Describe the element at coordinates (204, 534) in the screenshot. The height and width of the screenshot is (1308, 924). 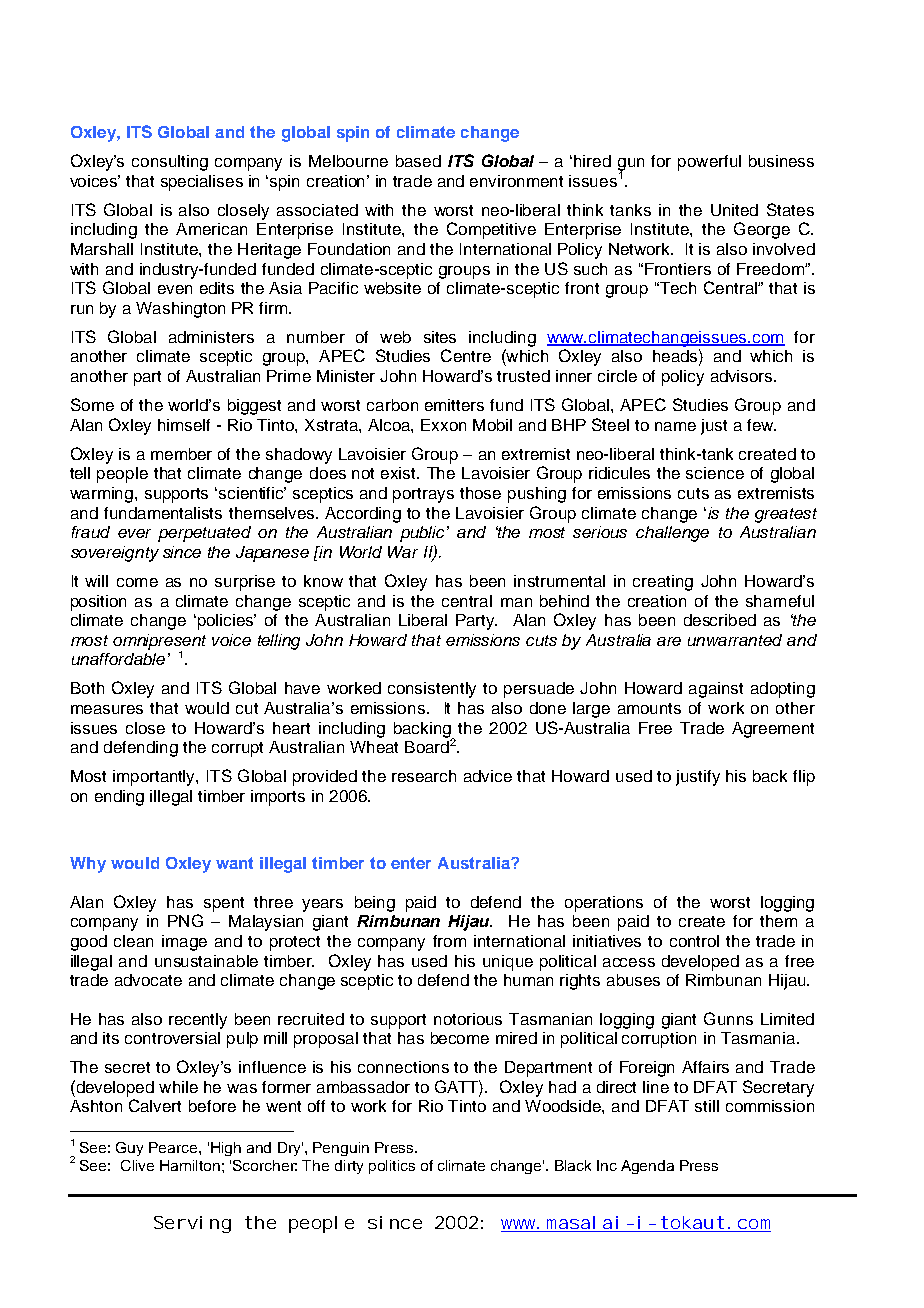
I see `perpetuated` at that location.
